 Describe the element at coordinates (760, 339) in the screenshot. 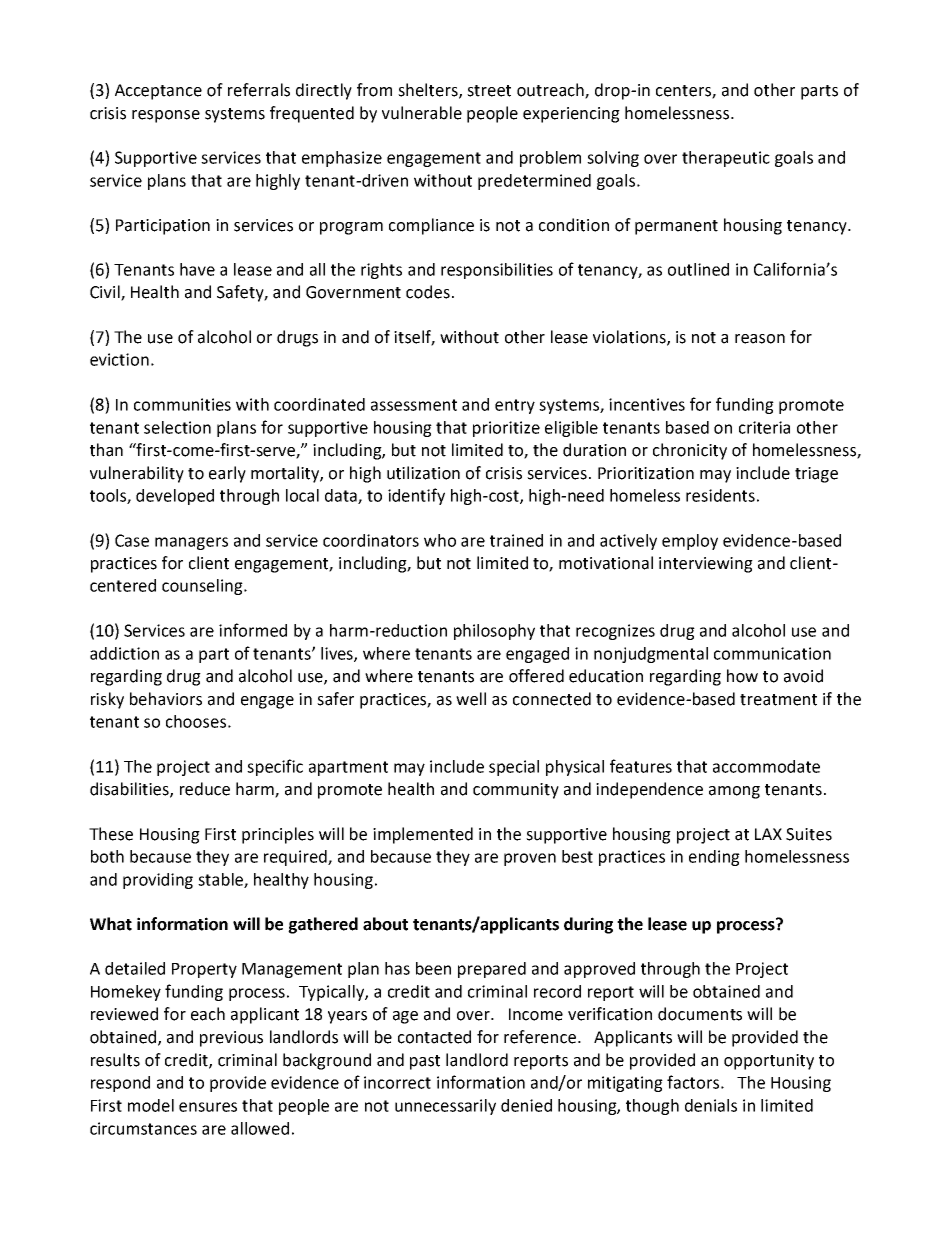

I see `reason` at that location.
